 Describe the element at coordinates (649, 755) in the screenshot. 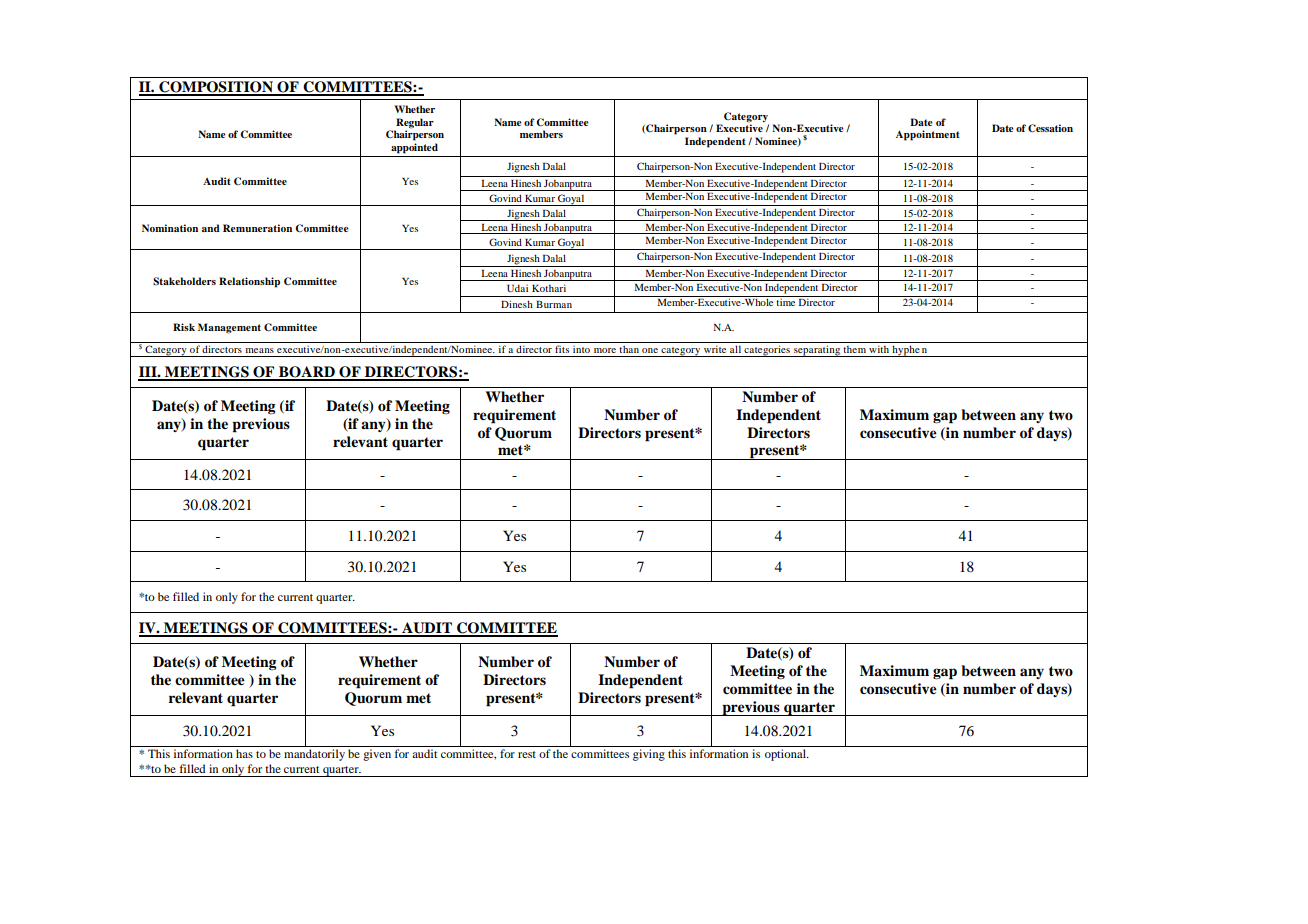

I see `giving` at that location.
